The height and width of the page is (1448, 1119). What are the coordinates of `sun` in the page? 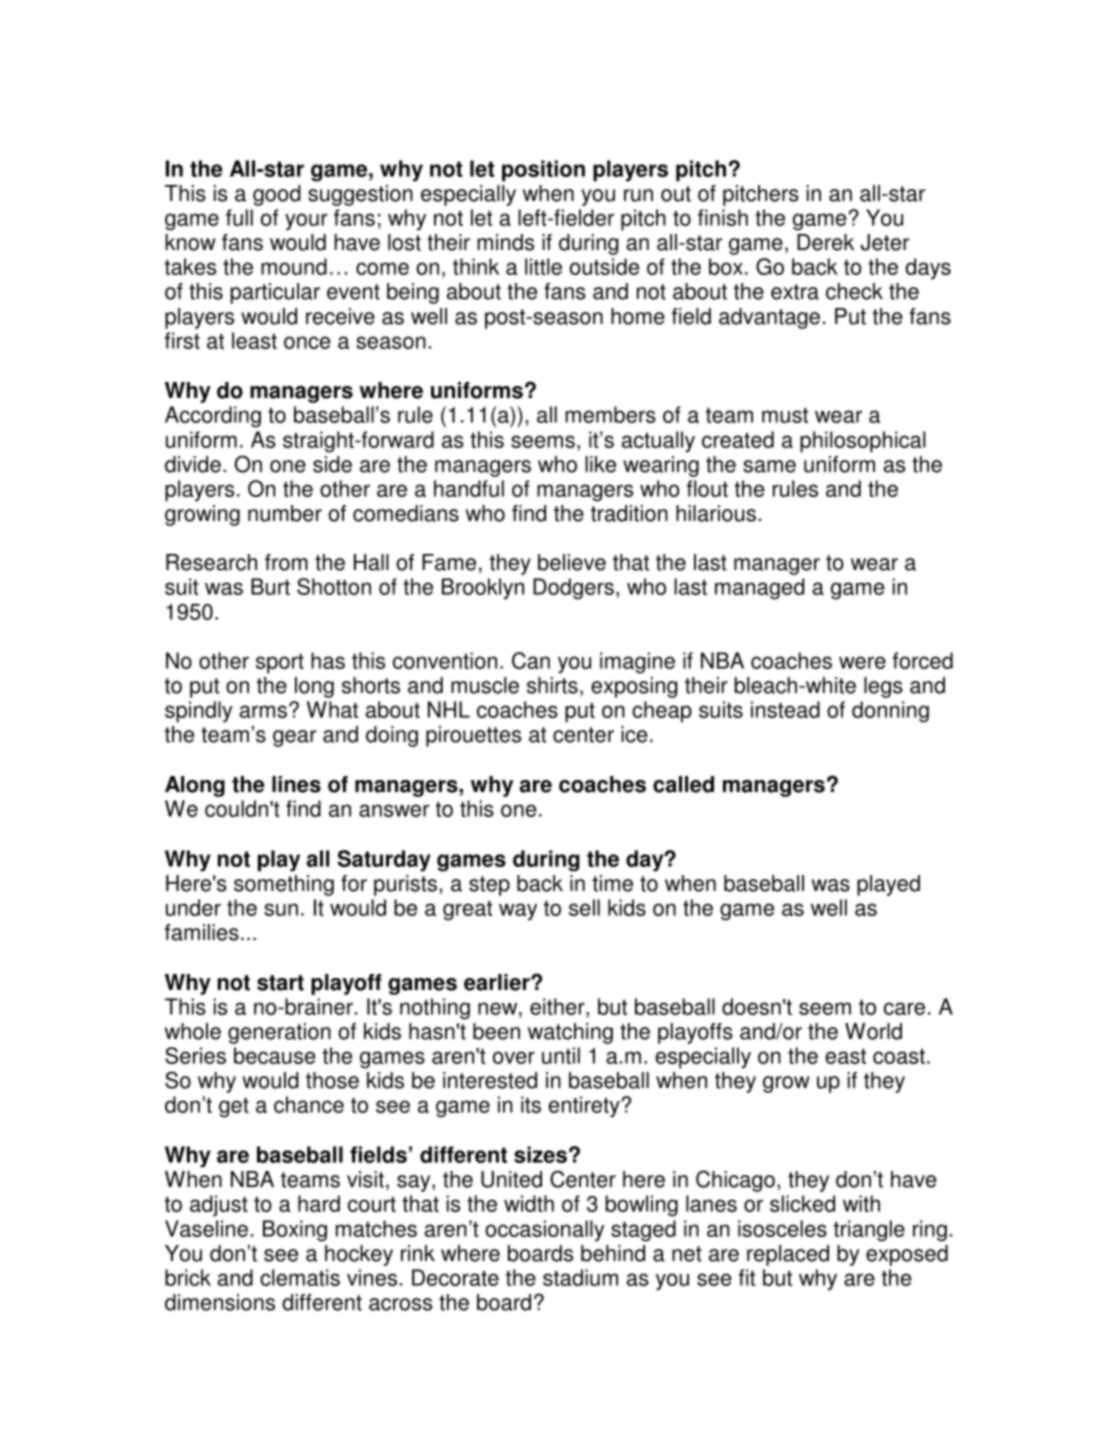 It's located at (281, 909).
